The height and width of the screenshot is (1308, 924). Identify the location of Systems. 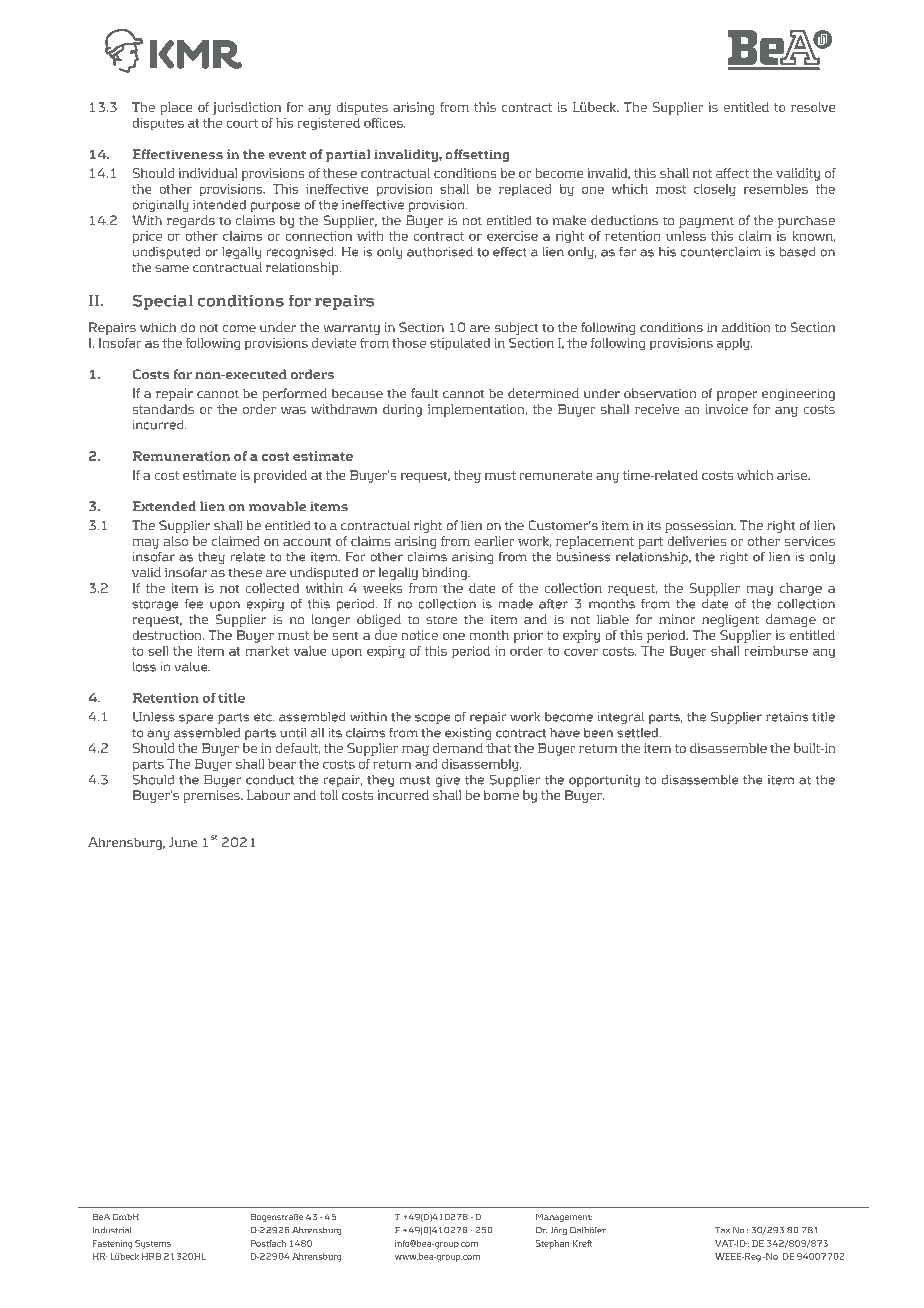
(153, 1244).
